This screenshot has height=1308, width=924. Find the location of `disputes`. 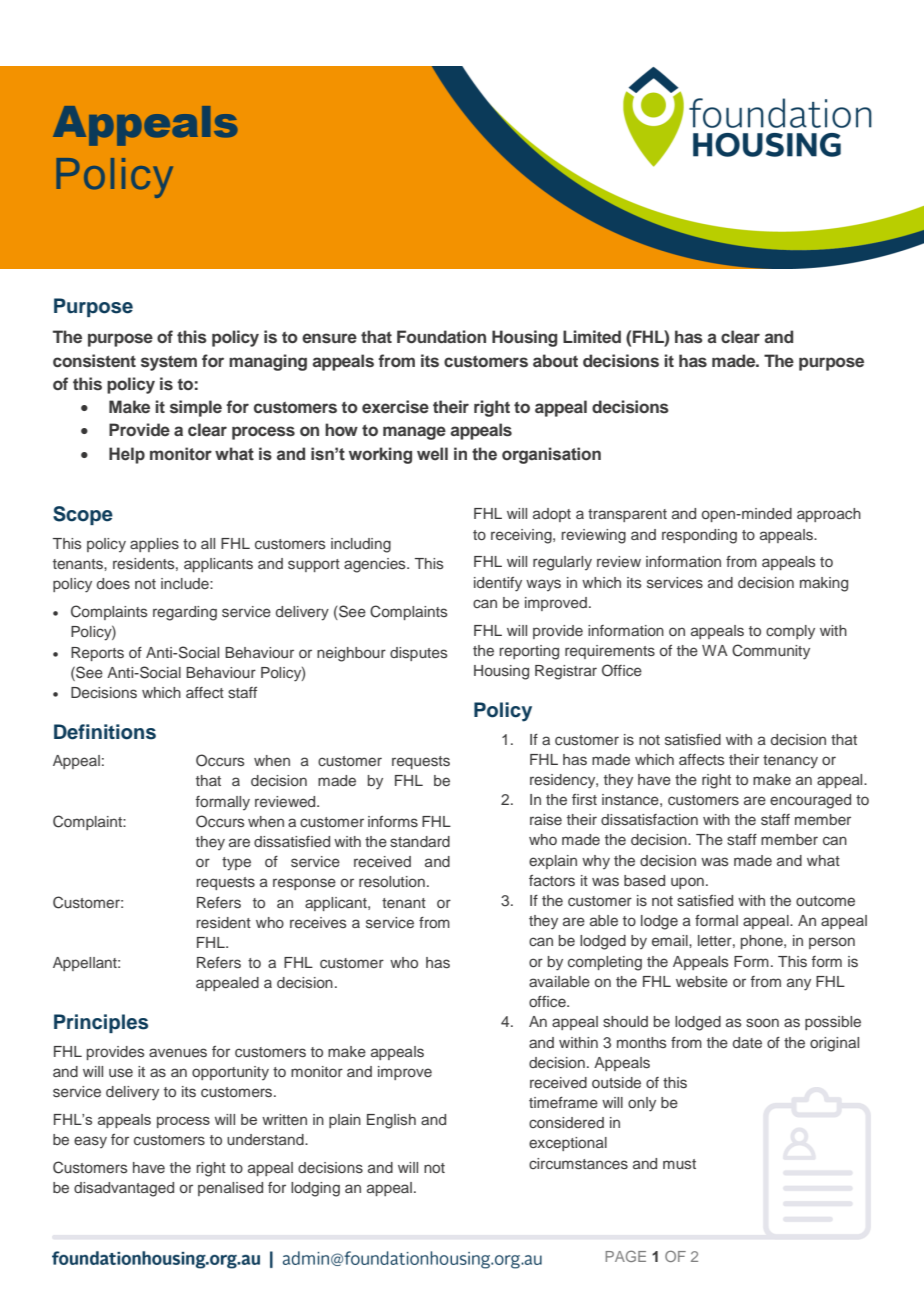

disputes is located at coordinates (419, 654).
